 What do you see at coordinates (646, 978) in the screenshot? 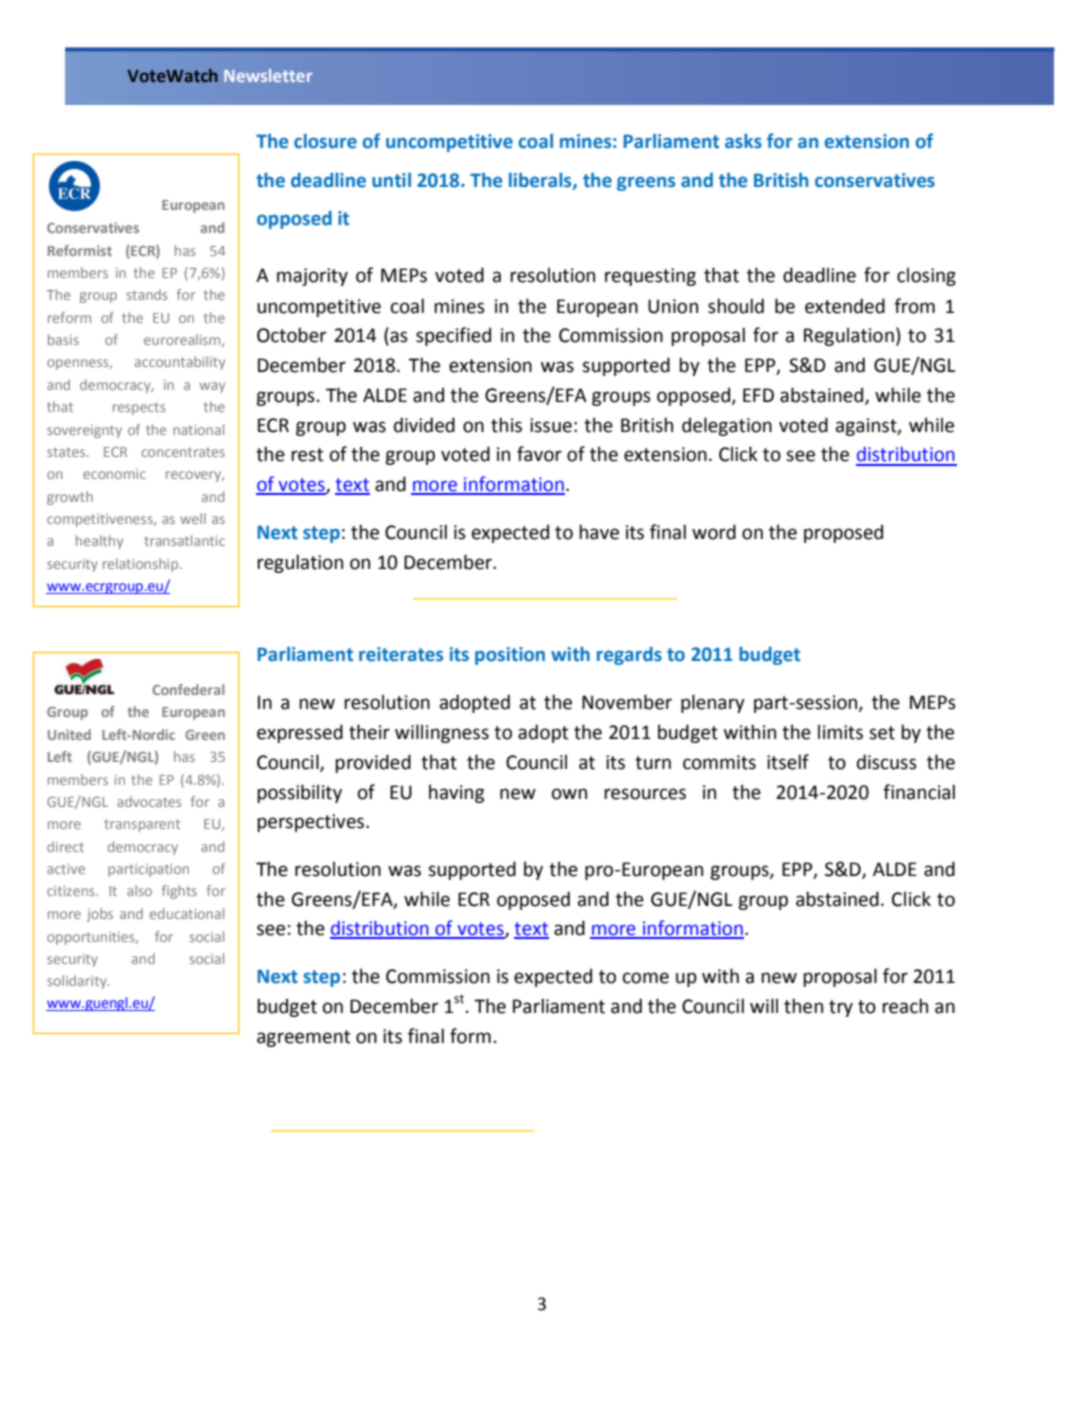
I see `come` at bounding box center [646, 978].
